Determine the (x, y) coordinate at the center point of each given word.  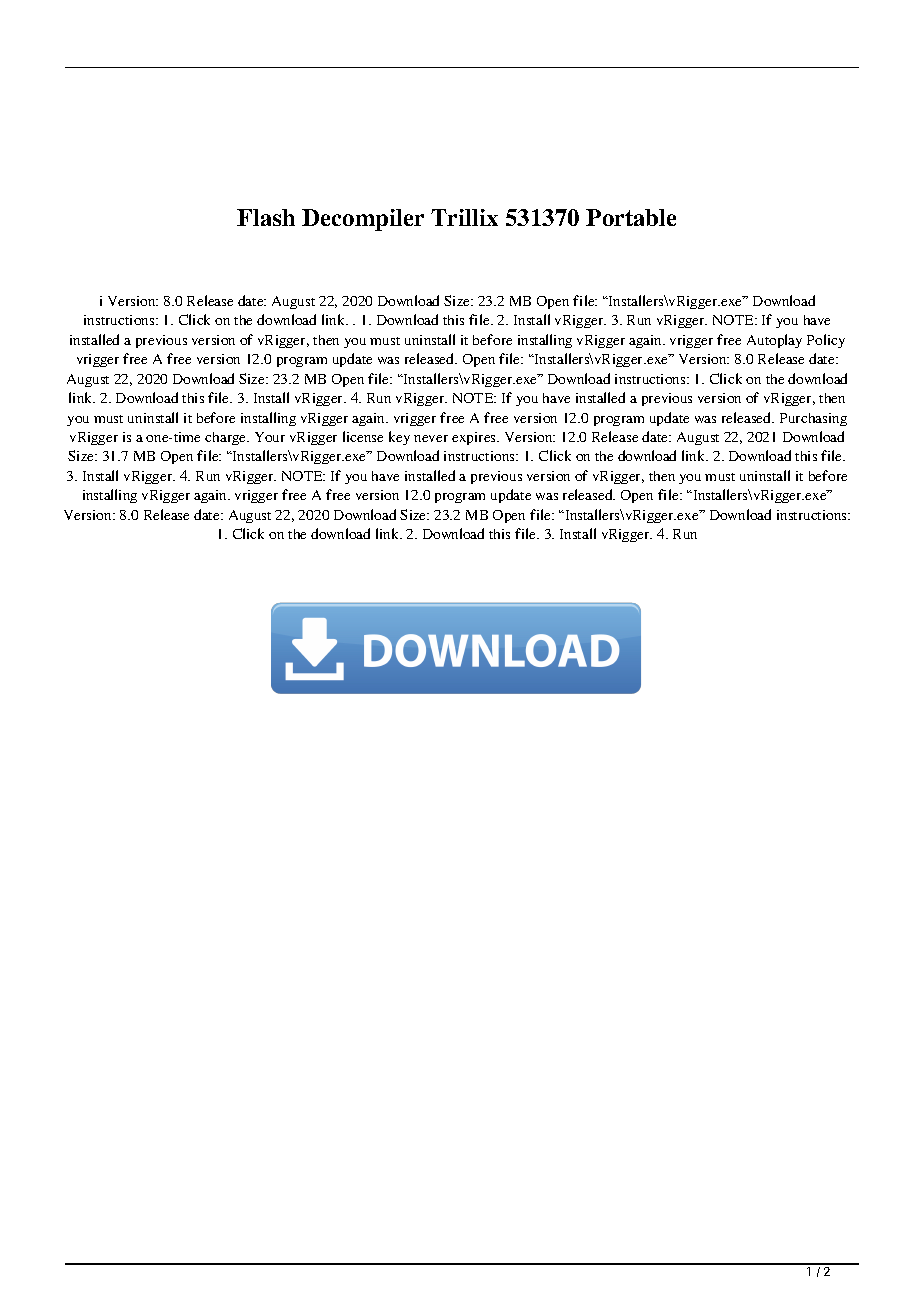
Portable (631, 217)
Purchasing (813, 419)
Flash (266, 217)
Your (270, 437)
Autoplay (774, 341)
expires (475, 438)
